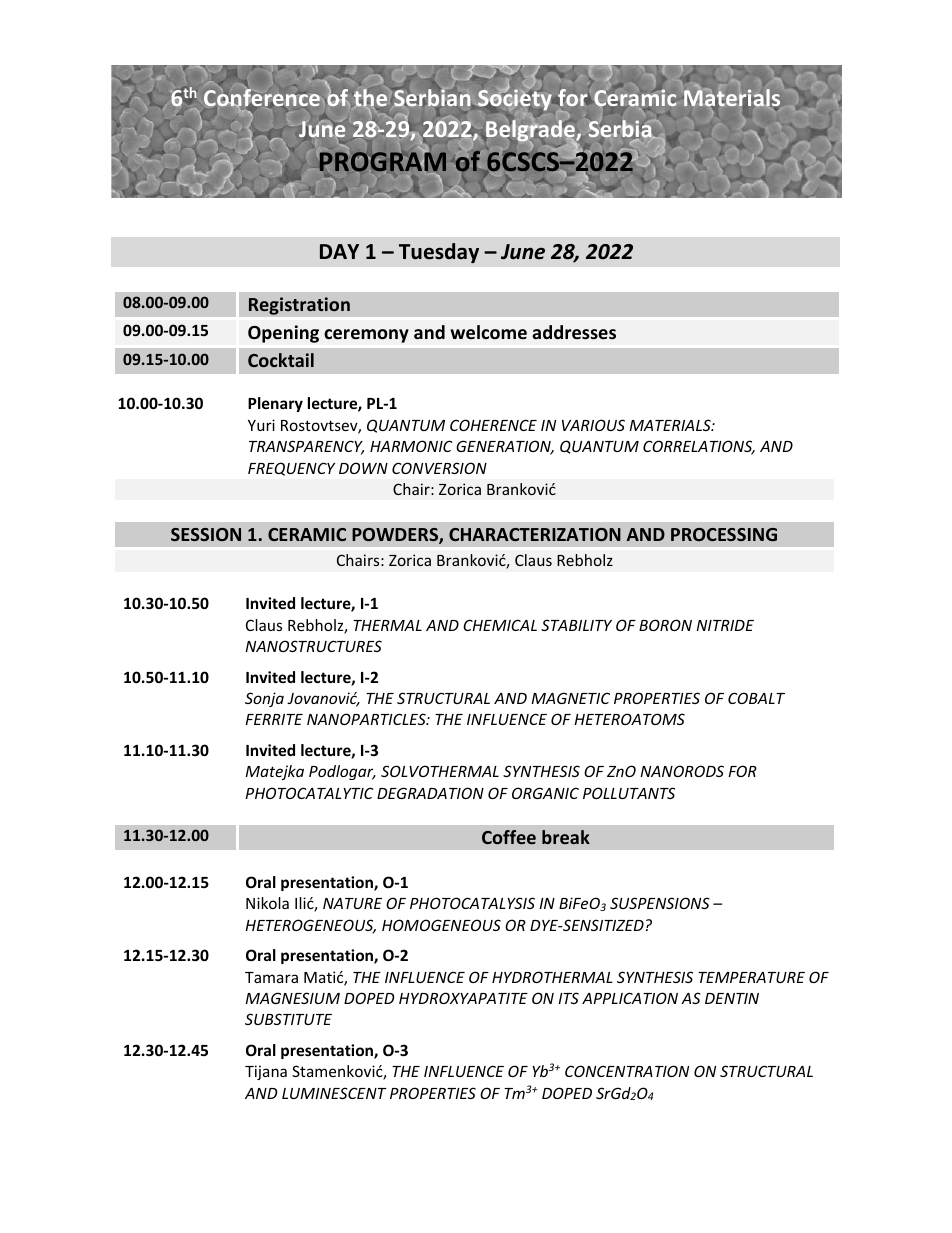  What do you see at coordinates (313, 646) in the image?
I see `NANOSTRUCTURES` at bounding box center [313, 646].
